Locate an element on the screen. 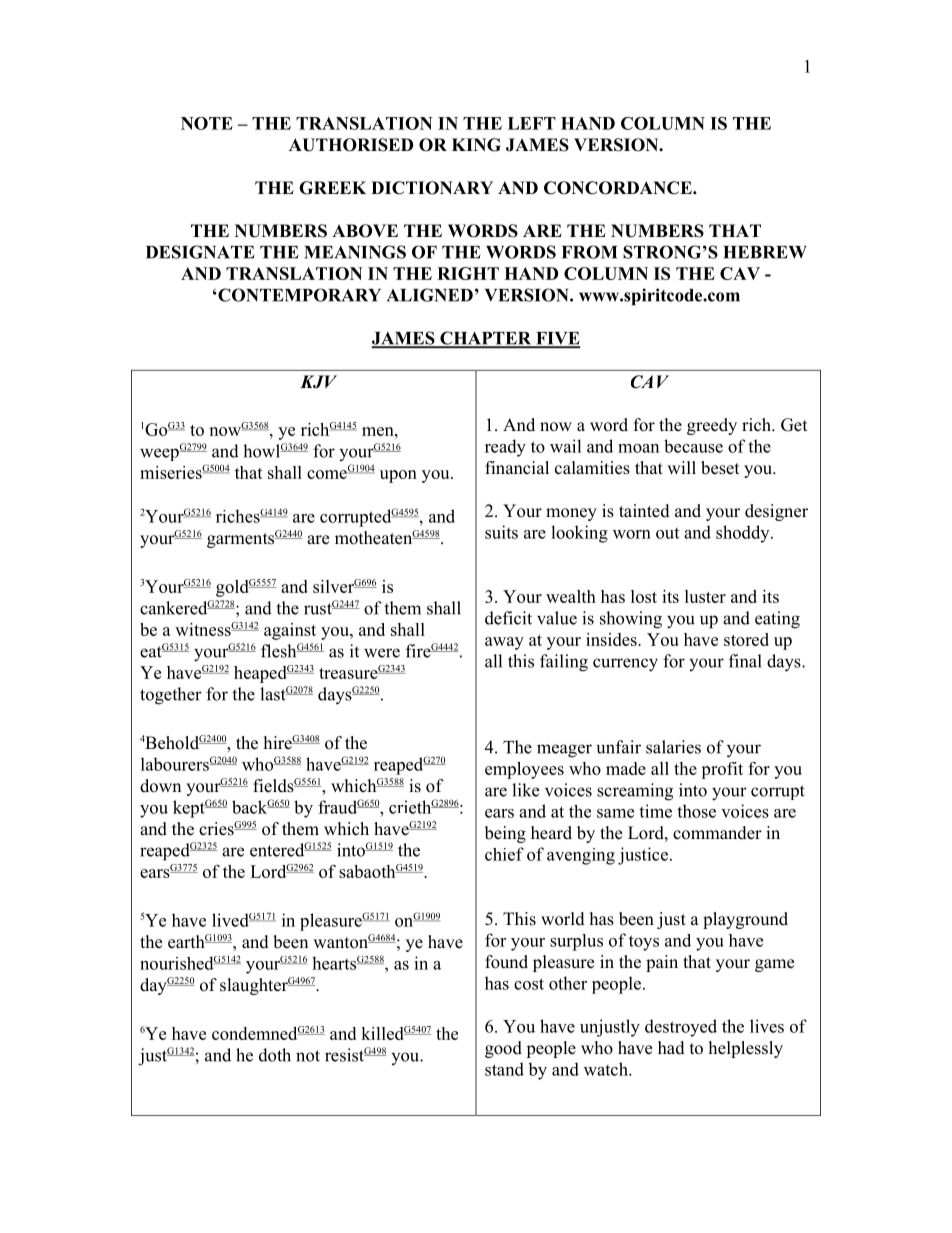 This screenshot has width=952, height=1233. together is located at coordinates (171, 696).
